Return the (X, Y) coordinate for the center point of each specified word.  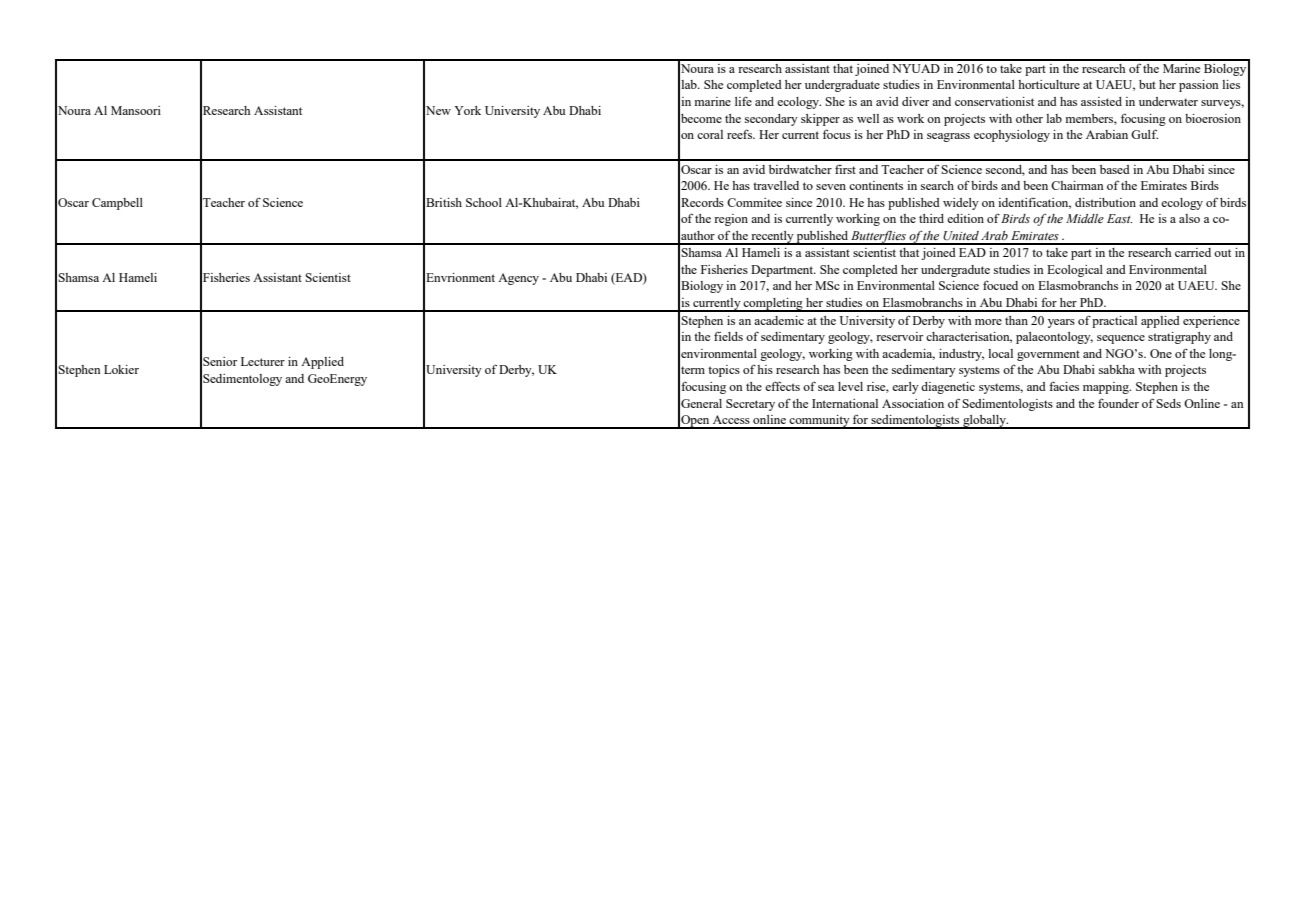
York (467, 110)
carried (1193, 252)
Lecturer (263, 361)
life (743, 101)
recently (772, 238)
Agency (518, 279)
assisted (1101, 101)
